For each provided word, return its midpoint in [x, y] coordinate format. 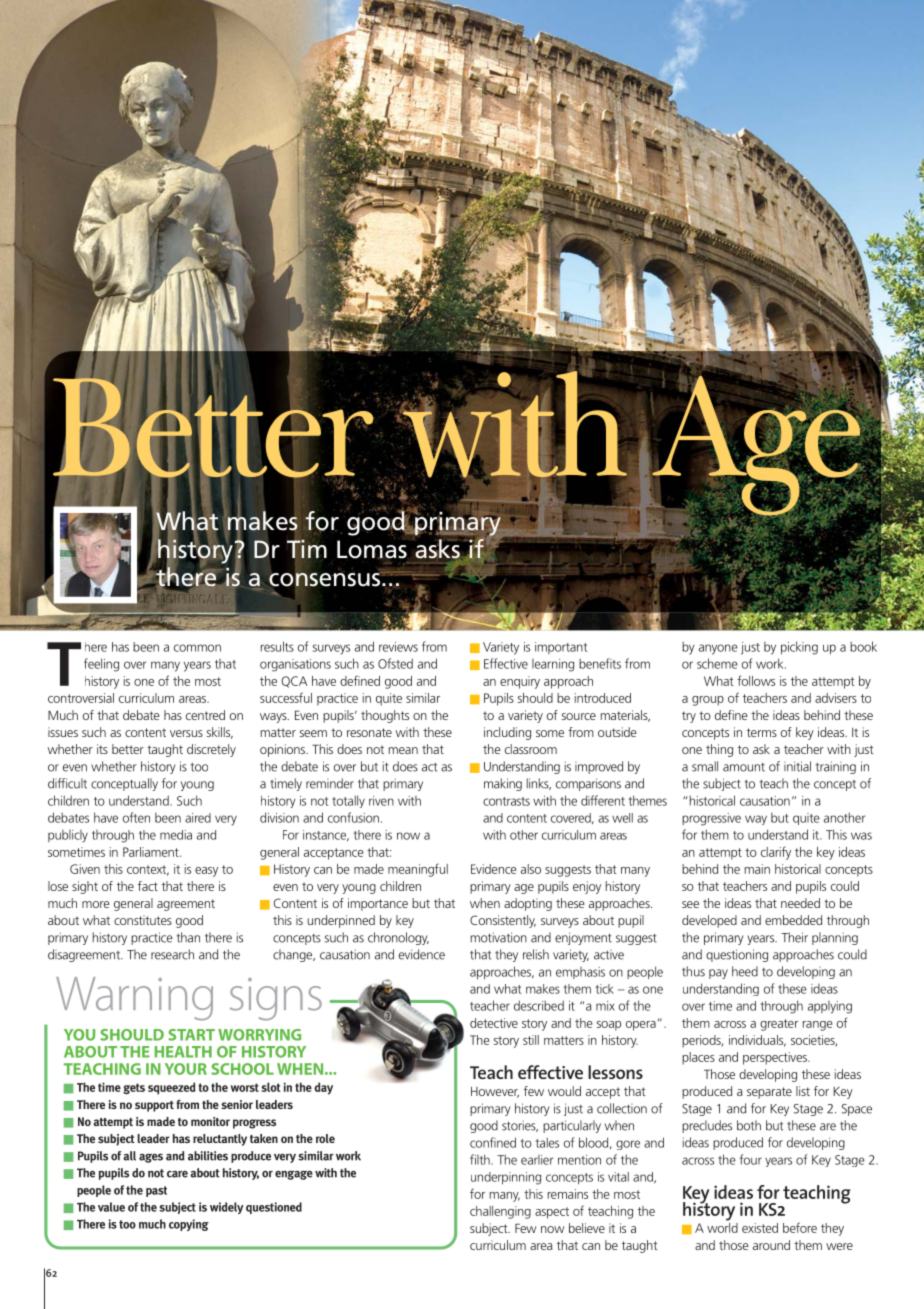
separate [769, 1093]
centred [205, 715]
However [495, 1092]
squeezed [171, 1088]
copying [189, 1225]
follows [756, 680]
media [176, 835]
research [172, 954]
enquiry [520, 682]
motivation [498, 937]
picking [799, 648]
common [197, 648]
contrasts [506, 801]
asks [437, 549]
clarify [776, 853]
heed [745, 971]
